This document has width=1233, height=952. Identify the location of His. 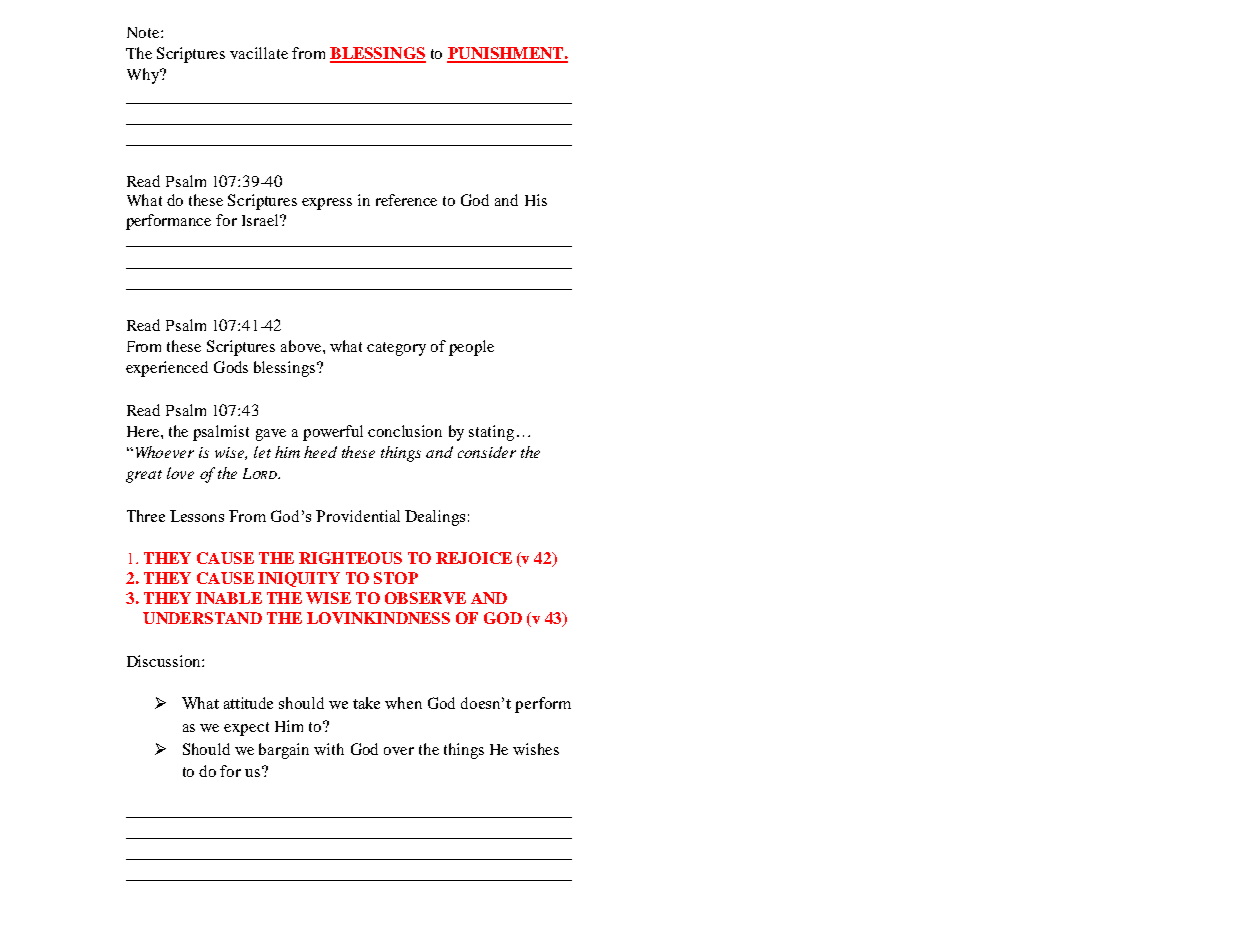
(536, 200).
